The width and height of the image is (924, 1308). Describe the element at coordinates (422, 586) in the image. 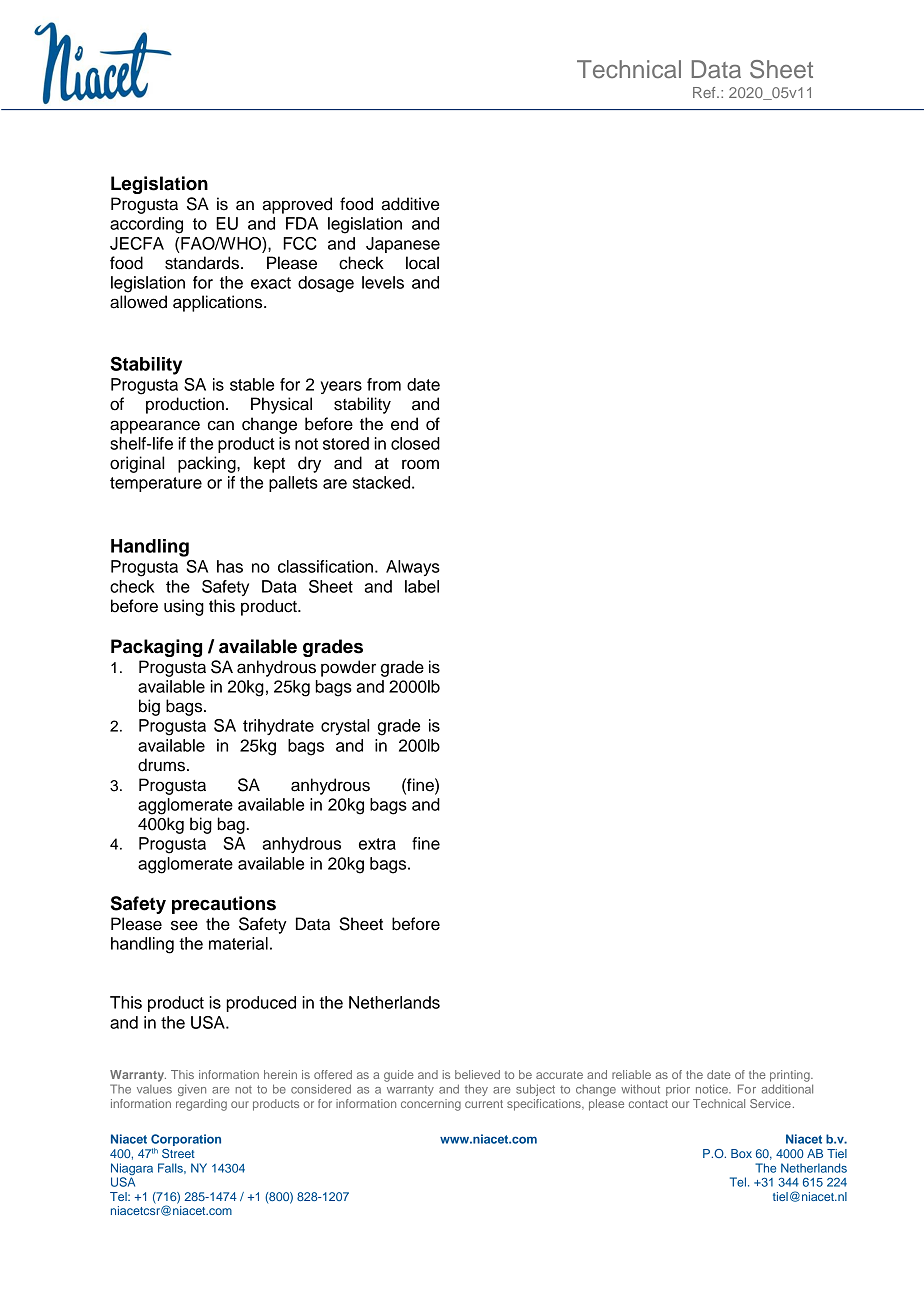

I see `label` at that location.
